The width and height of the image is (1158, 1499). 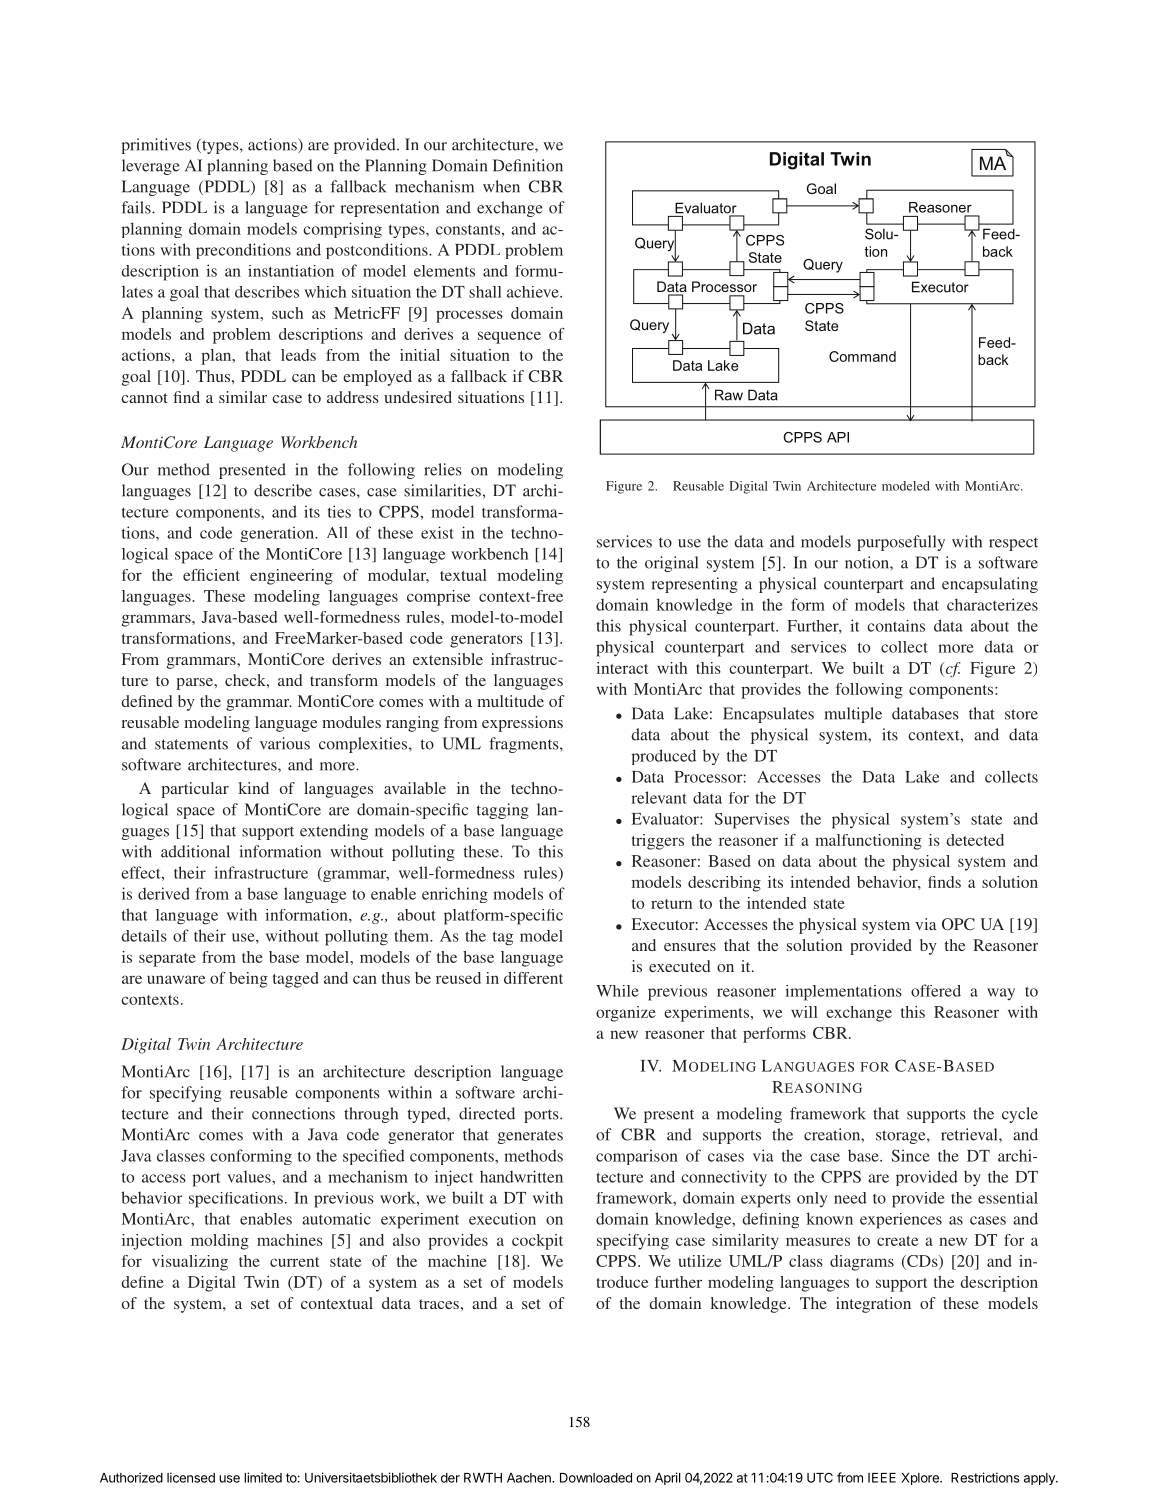 What do you see at coordinates (901, 543) in the image?
I see `purposefully` at bounding box center [901, 543].
